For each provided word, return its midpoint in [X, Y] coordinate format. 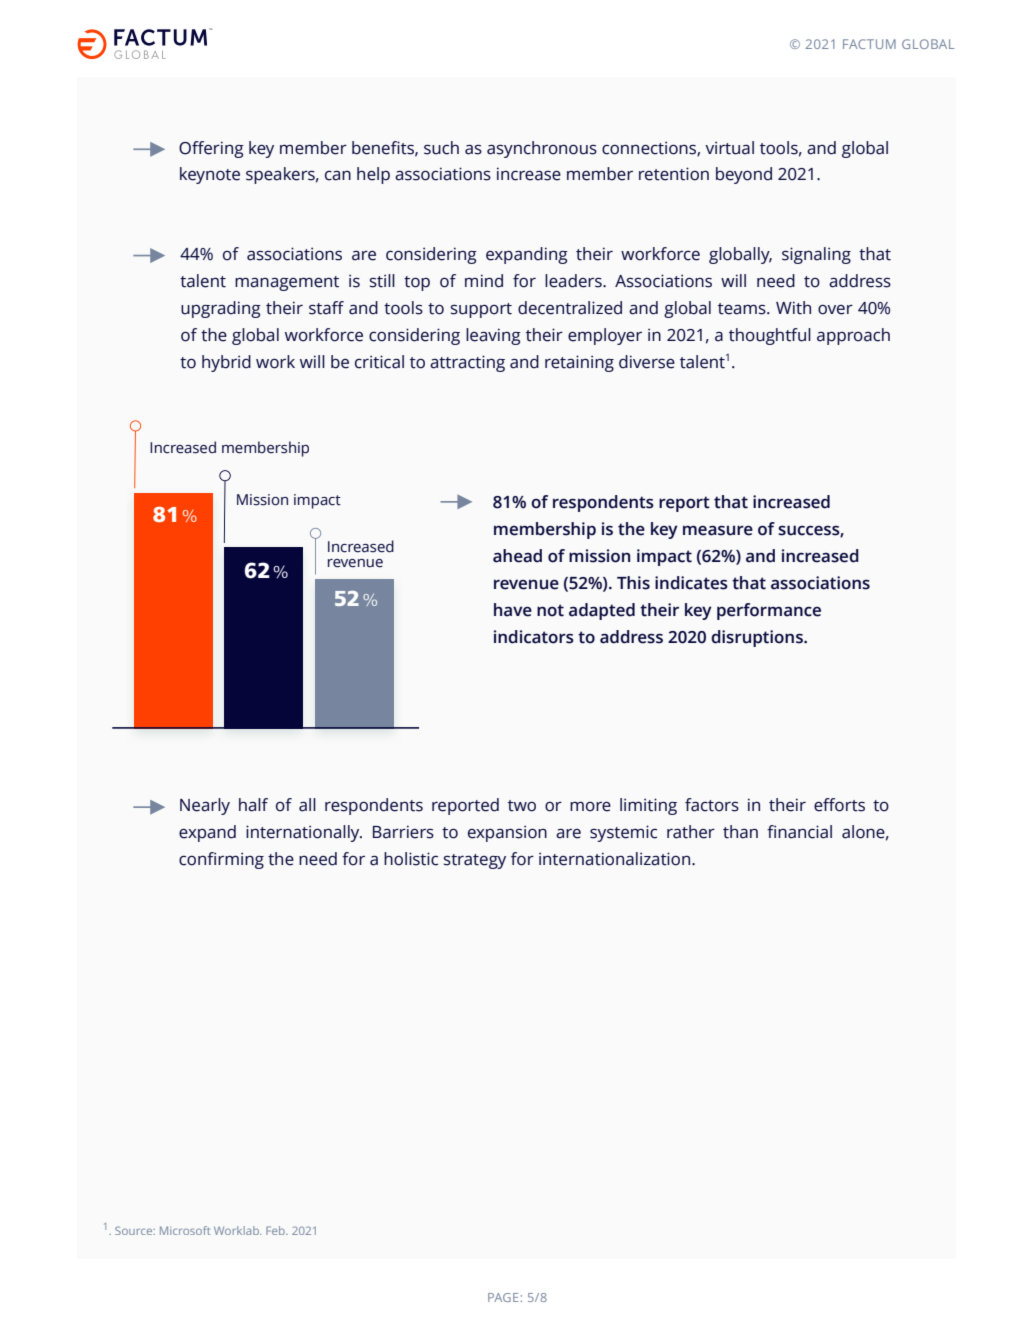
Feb [276, 1230]
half [253, 805]
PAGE [503, 1297]
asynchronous [542, 149]
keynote [210, 175]
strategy [475, 861]
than [740, 832]
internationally [304, 833]
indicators [534, 637]
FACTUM [869, 44]
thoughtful [770, 336]
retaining [579, 363]
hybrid [226, 363]
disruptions [758, 638]
